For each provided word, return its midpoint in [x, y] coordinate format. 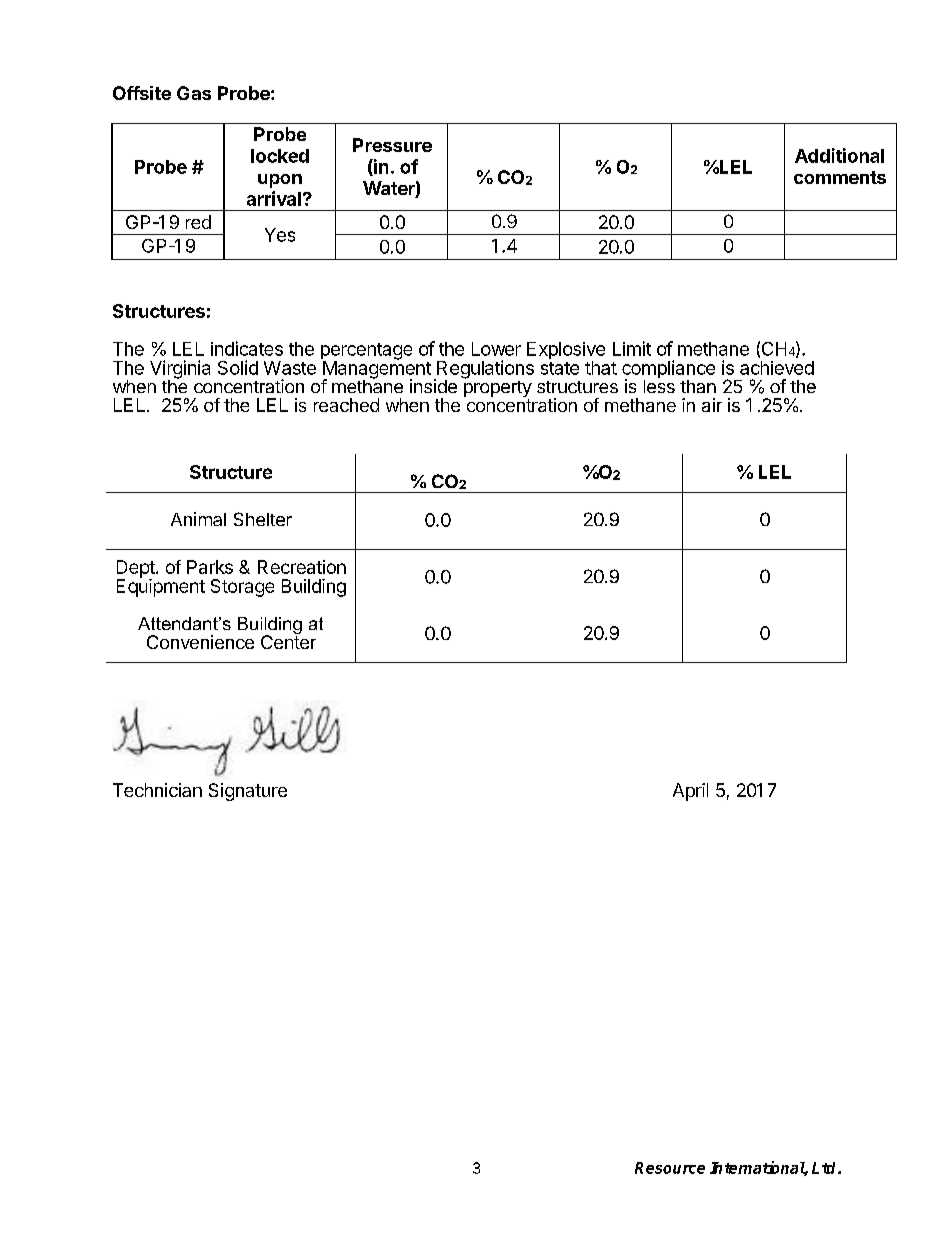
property [498, 389]
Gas [194, 93]
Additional [839, 155]
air [712, 405]
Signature [248, 792]
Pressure [392, 145]
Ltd [825, 1168]
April [690, 792]
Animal [198, 519]
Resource [670, 1168]
